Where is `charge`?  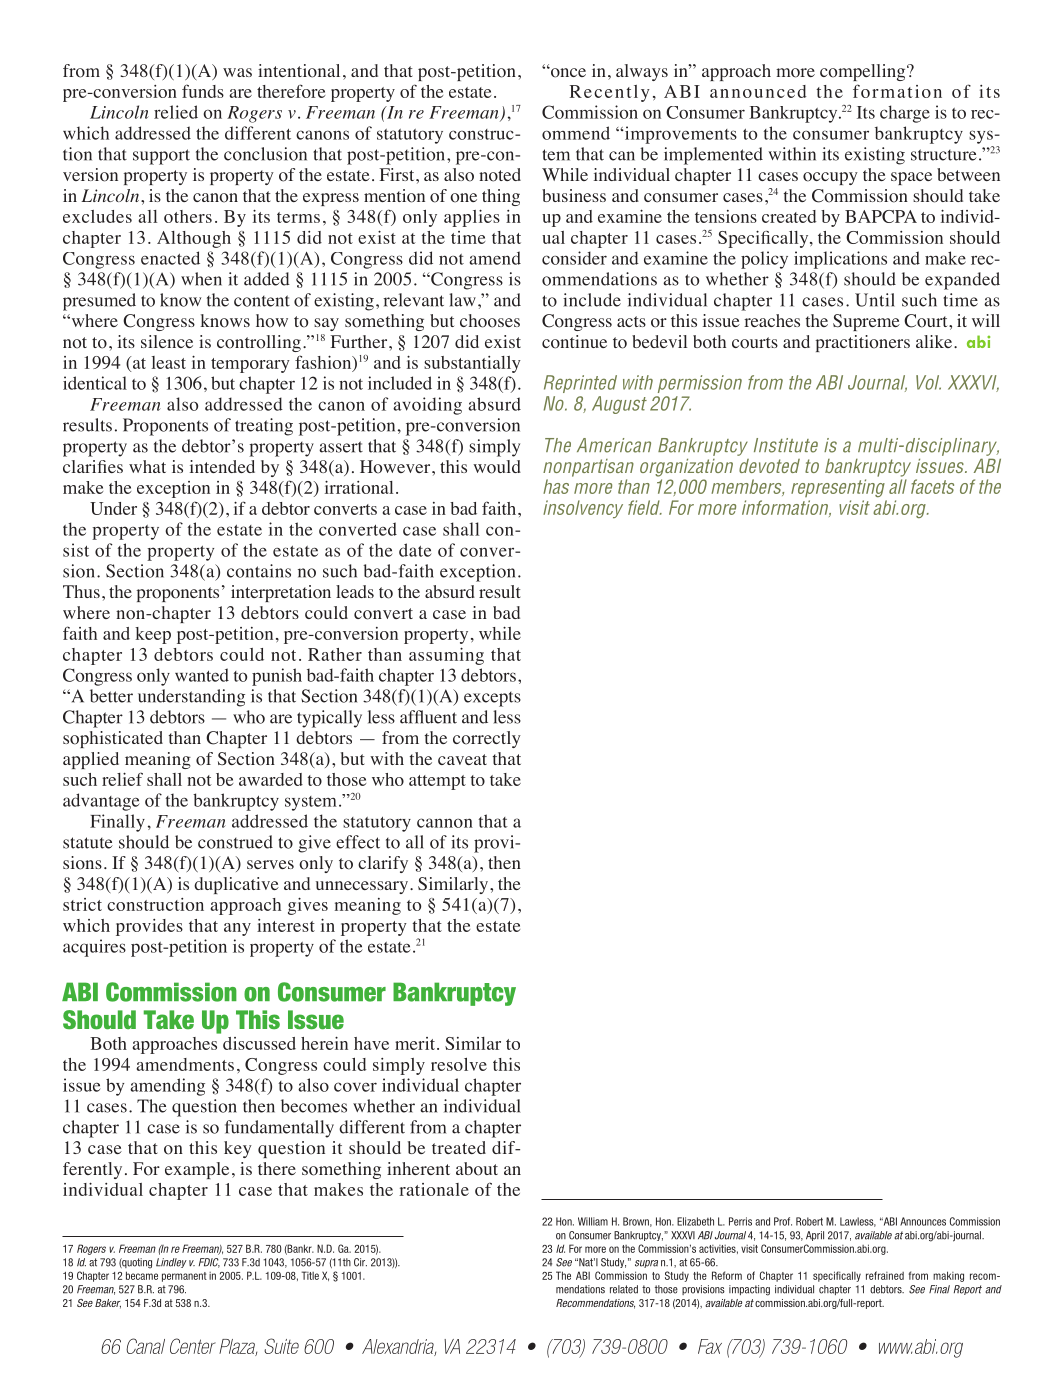 charge is located at coordinates (905, 114).
